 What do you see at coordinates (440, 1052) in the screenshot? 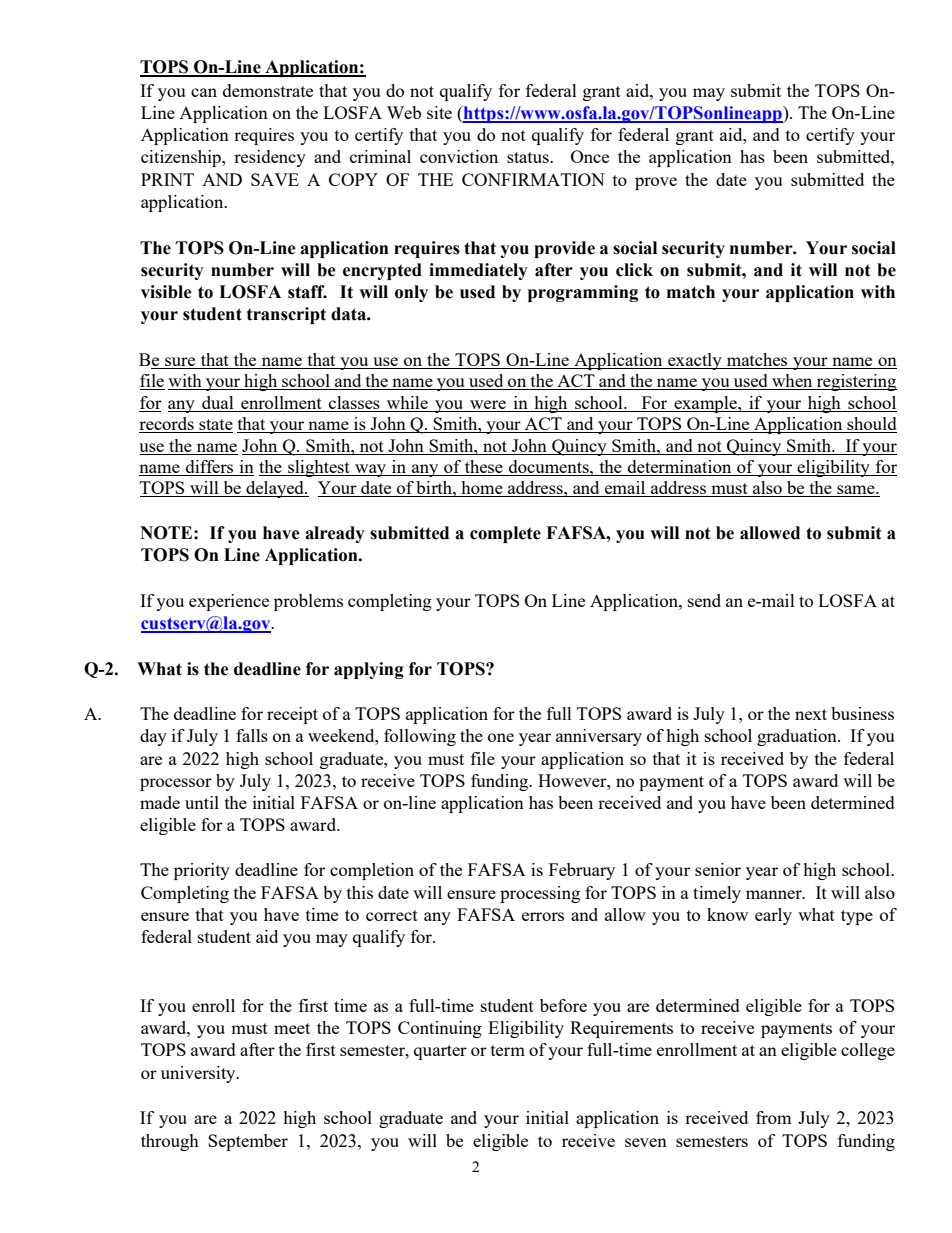
I see `quarter` at bounding box center [440, 1052].
